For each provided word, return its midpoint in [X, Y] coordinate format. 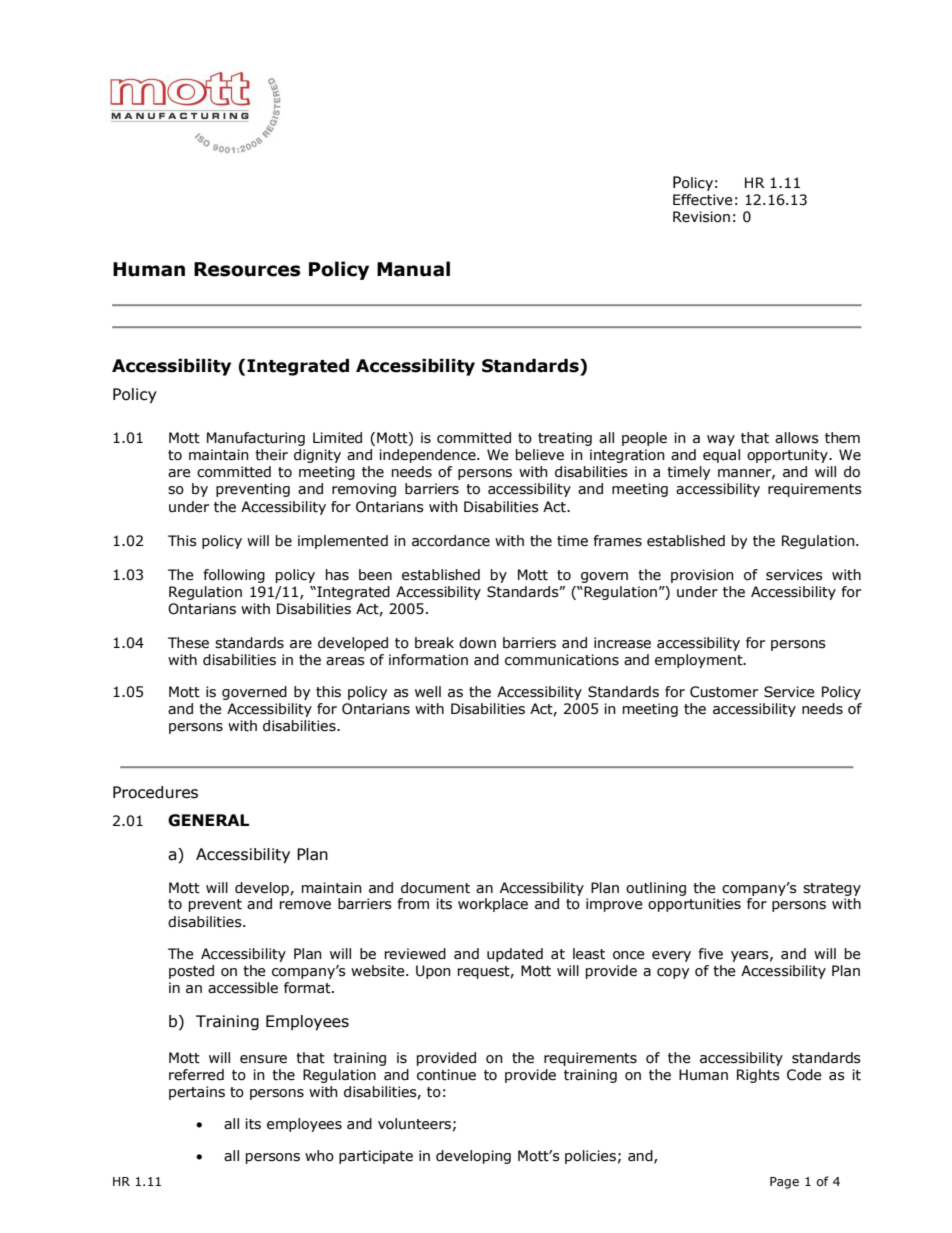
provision [702, 576]
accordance [451, 541]
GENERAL [208, 820]
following [234, 576]
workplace [493, 905]
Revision [701, 217]
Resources [247, 269]
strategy [832, 889]
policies [590, 1157]
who [319, 1156]
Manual [413, 269]
